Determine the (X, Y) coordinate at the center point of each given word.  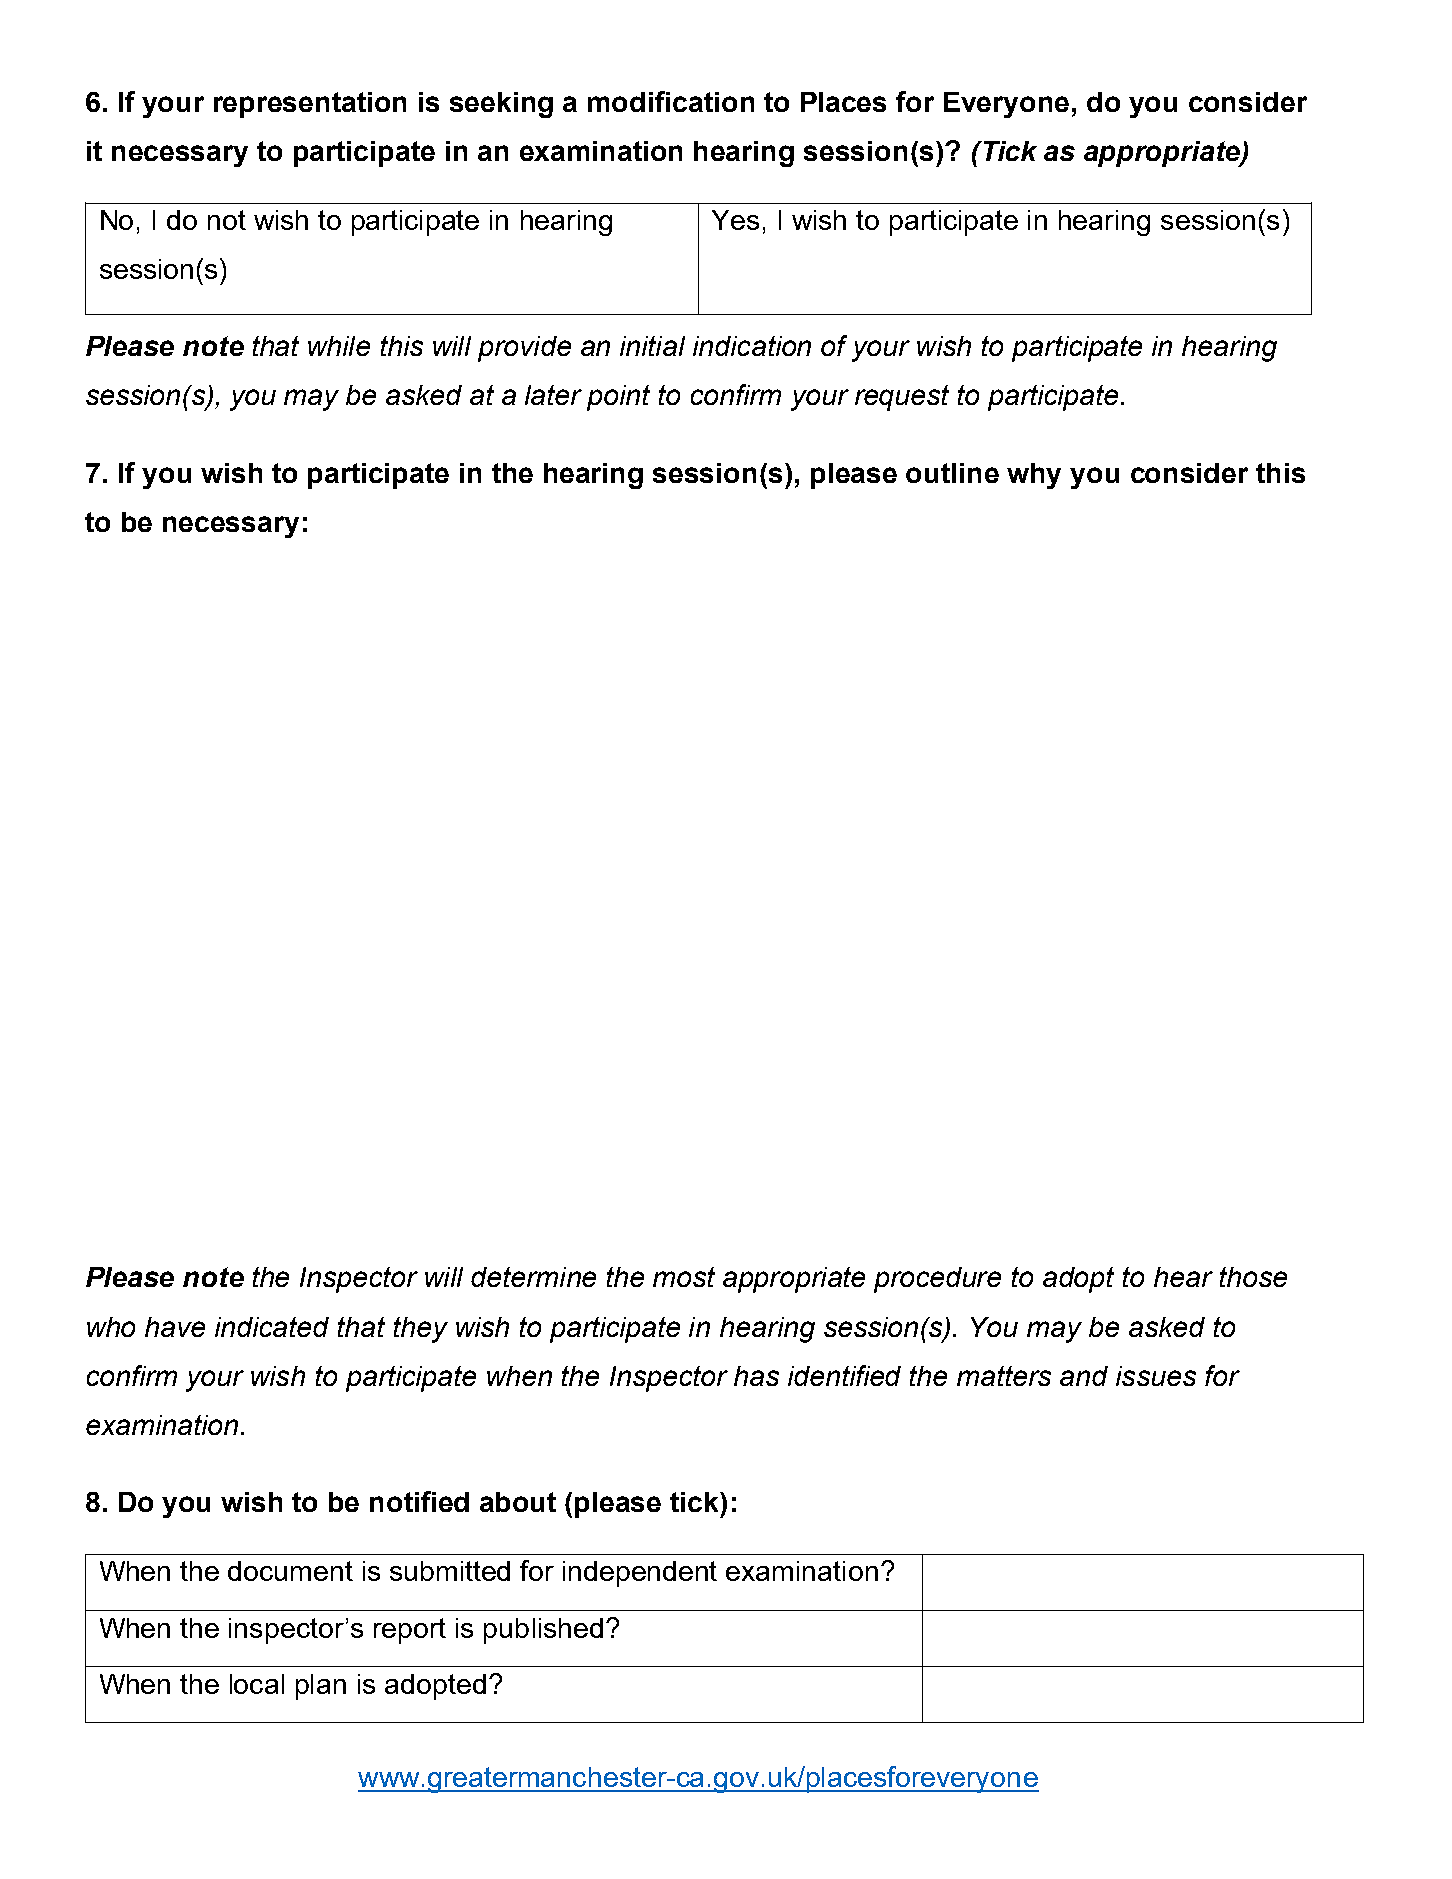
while (339, 346)
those (1253, 1277)
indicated (272, 1327)
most (684, 1277)
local (257, 1684)
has (756, 1376)
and (1084, 1376)
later (553, 395)
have (175, 1327)
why (1034, 476)
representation (310, 105)
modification (671, 101)
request (902, 398)
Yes (735, 220)
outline (952, 473)
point (618, 398)
